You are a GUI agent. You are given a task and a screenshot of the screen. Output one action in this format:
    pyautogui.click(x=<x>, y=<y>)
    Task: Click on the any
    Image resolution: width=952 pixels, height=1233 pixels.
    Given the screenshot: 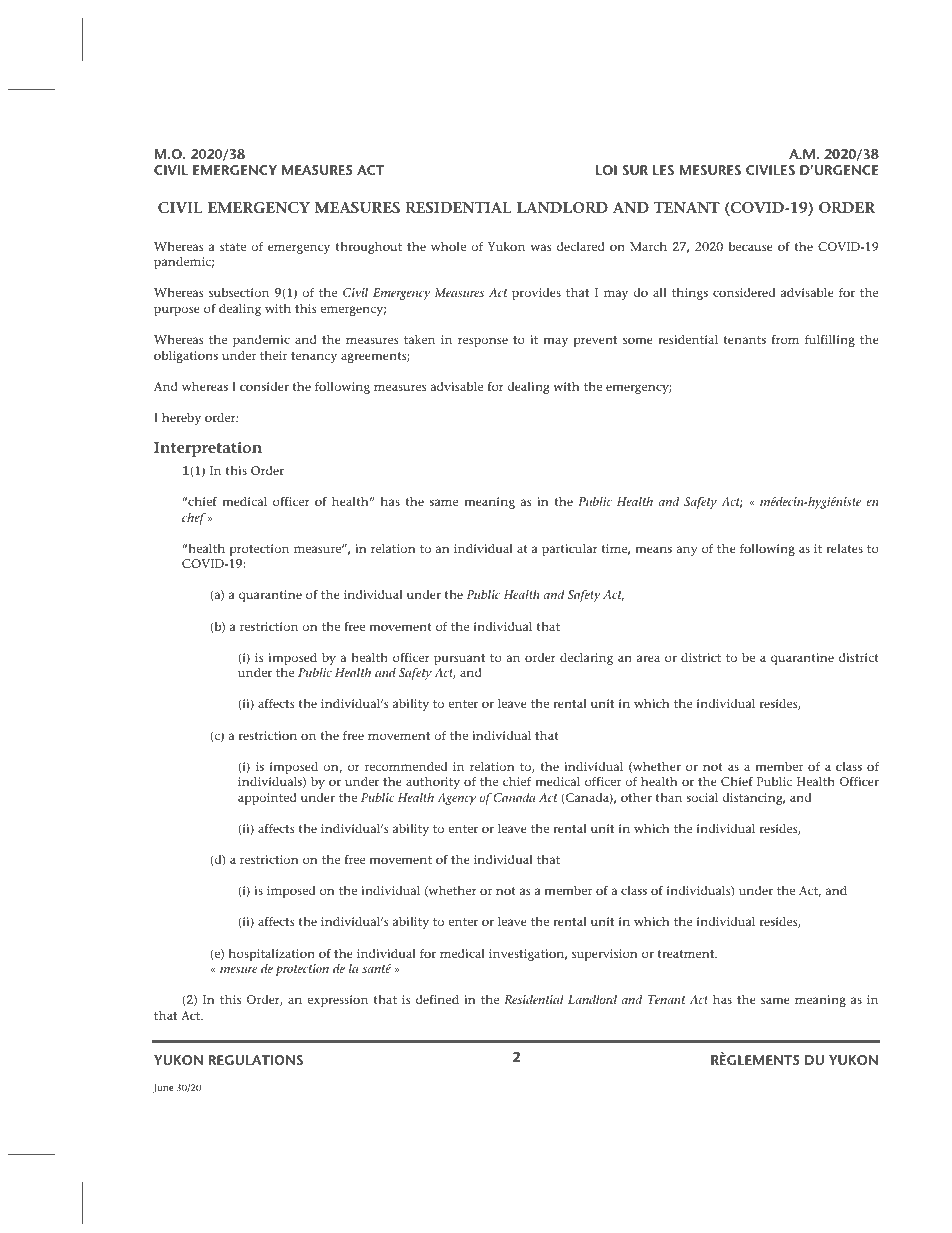 What is the action you would take?
    pyautogui.click(x=687, y=551)
